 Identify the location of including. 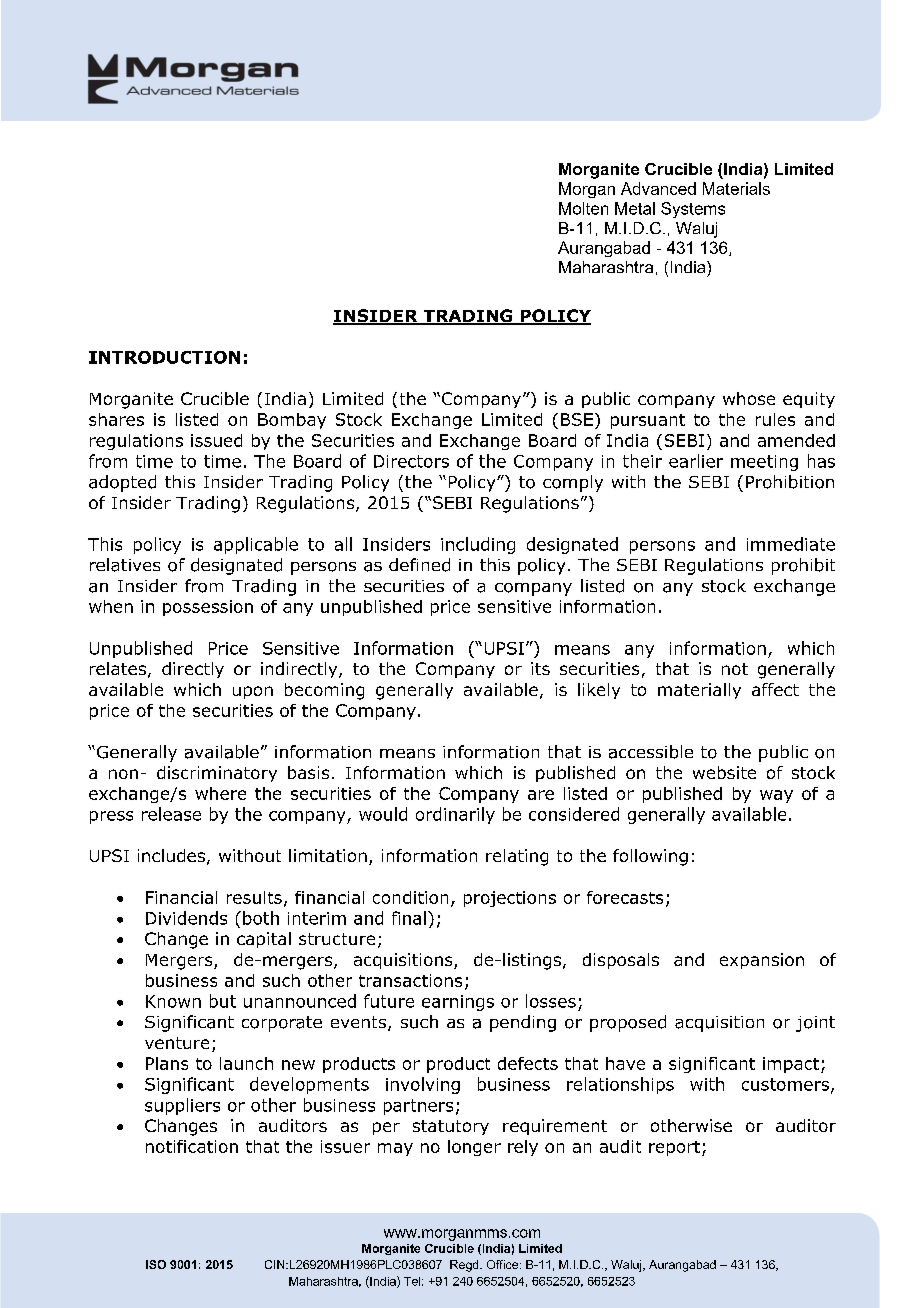
(478, 545).
